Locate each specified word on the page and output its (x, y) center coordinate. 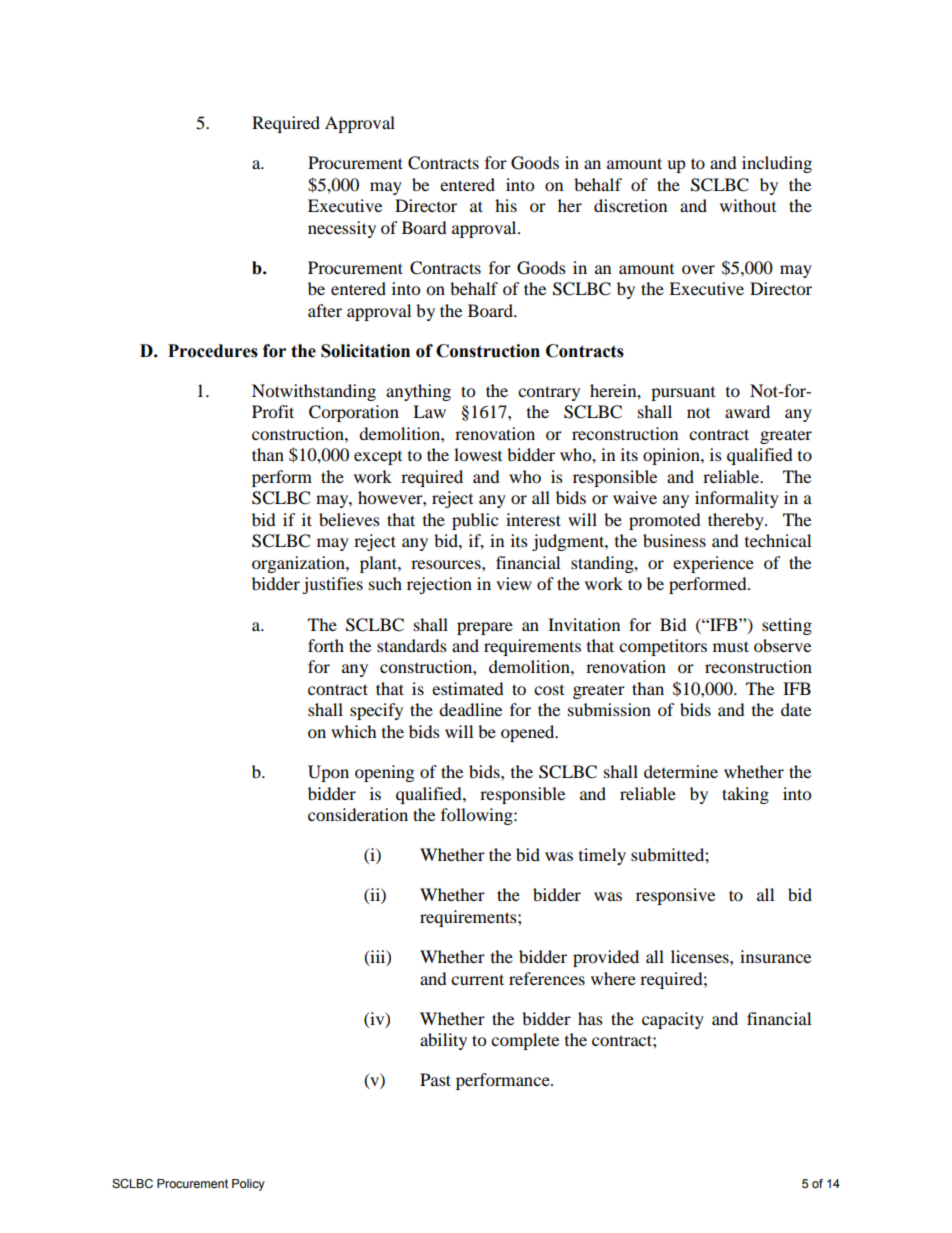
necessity (342, 229)
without (748, 205)
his (506, 205)
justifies (332, 585)
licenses (701, 956)
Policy (248, 1185)
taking (745, 795)
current (477, 979)
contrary (549, 393)
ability (443, 1041)
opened (529, 733)
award (747, 411)
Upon (328, 773)
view (514, 583)
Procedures (213, 351)
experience (713, 564)
